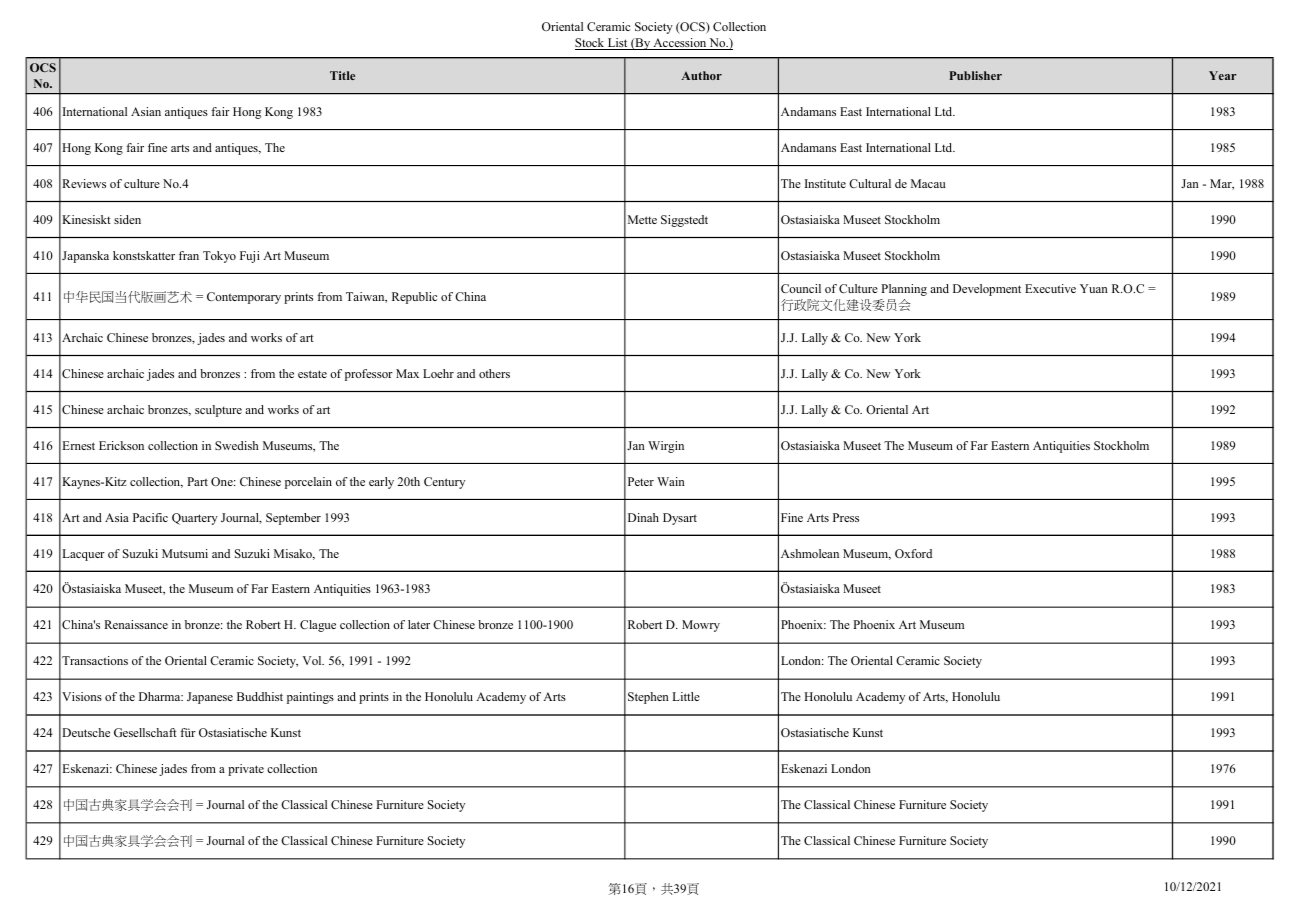 The width and height of the screenshot is (1308, 924). I want to click on Title, so click(342, 75).
